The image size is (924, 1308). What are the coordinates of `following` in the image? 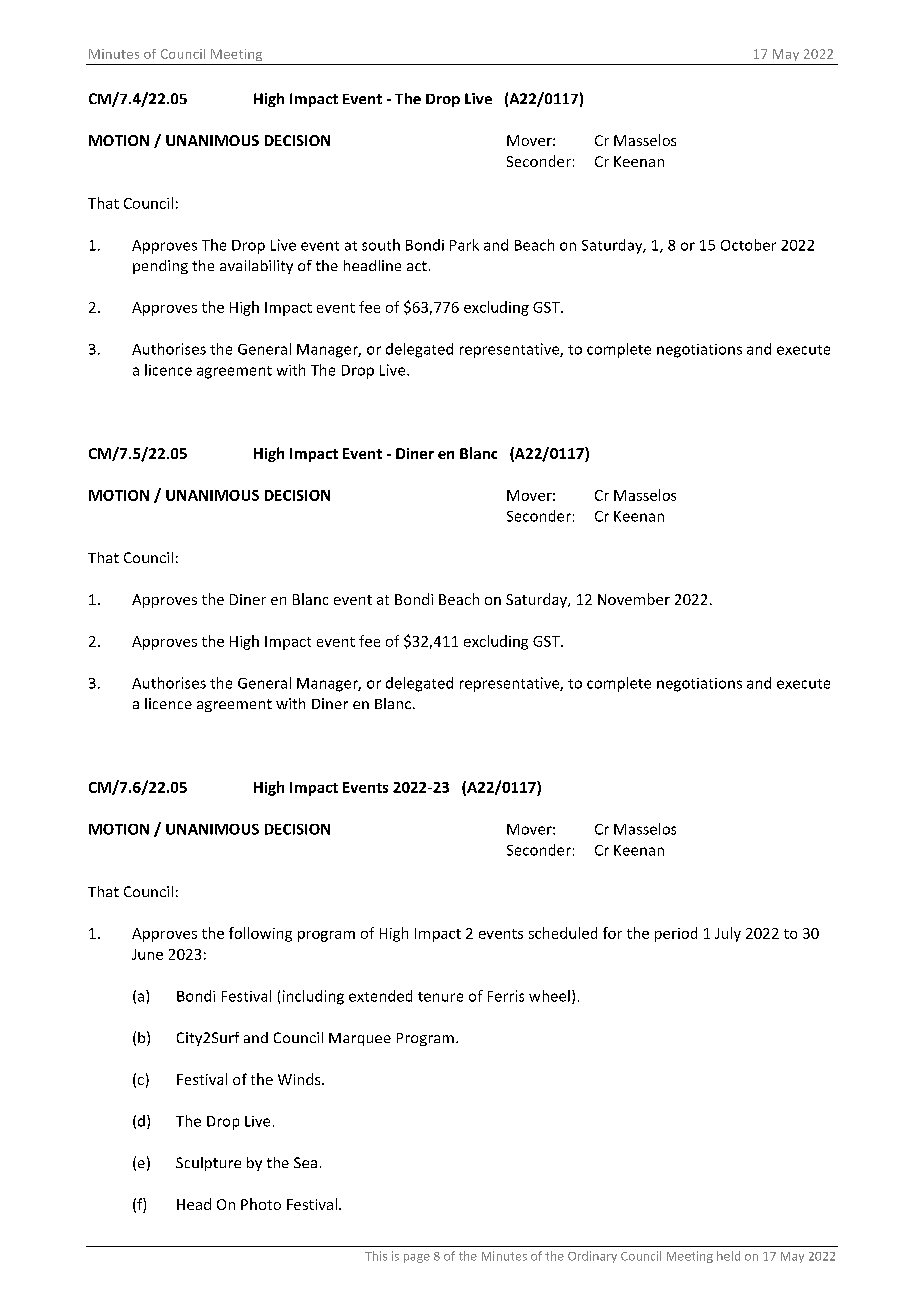 It's located at (260, 934).
